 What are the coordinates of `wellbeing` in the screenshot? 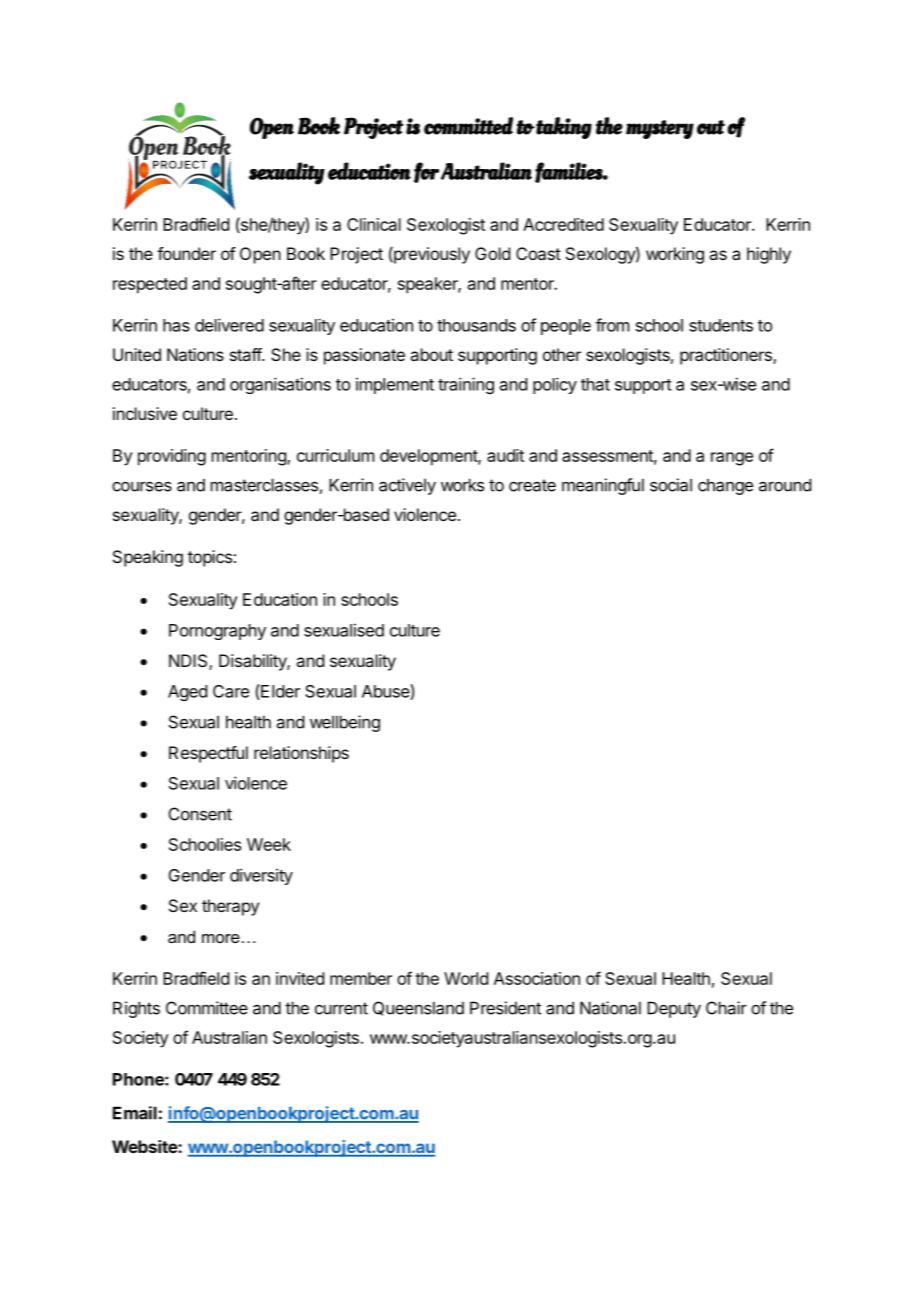 It's located at (345, 723).
